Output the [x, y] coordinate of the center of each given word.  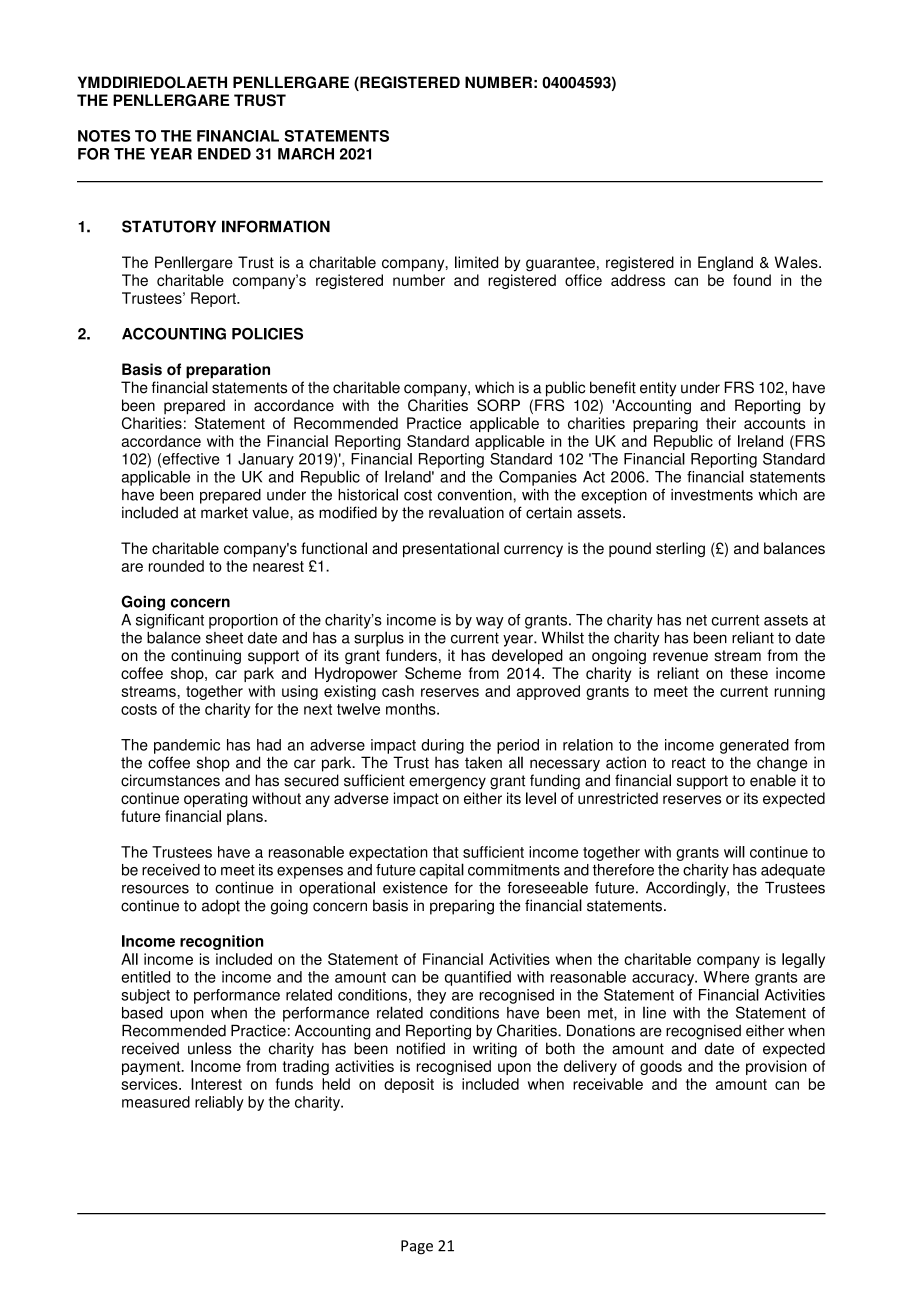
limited [476, 262]
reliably [219, 1103]
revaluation [466, 512]
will [734, 852]
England [725, 264]
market [224, 512]
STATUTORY [169, 226]
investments [712, 495]
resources [155, 889]
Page [417, 1247]
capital [441, 871]
